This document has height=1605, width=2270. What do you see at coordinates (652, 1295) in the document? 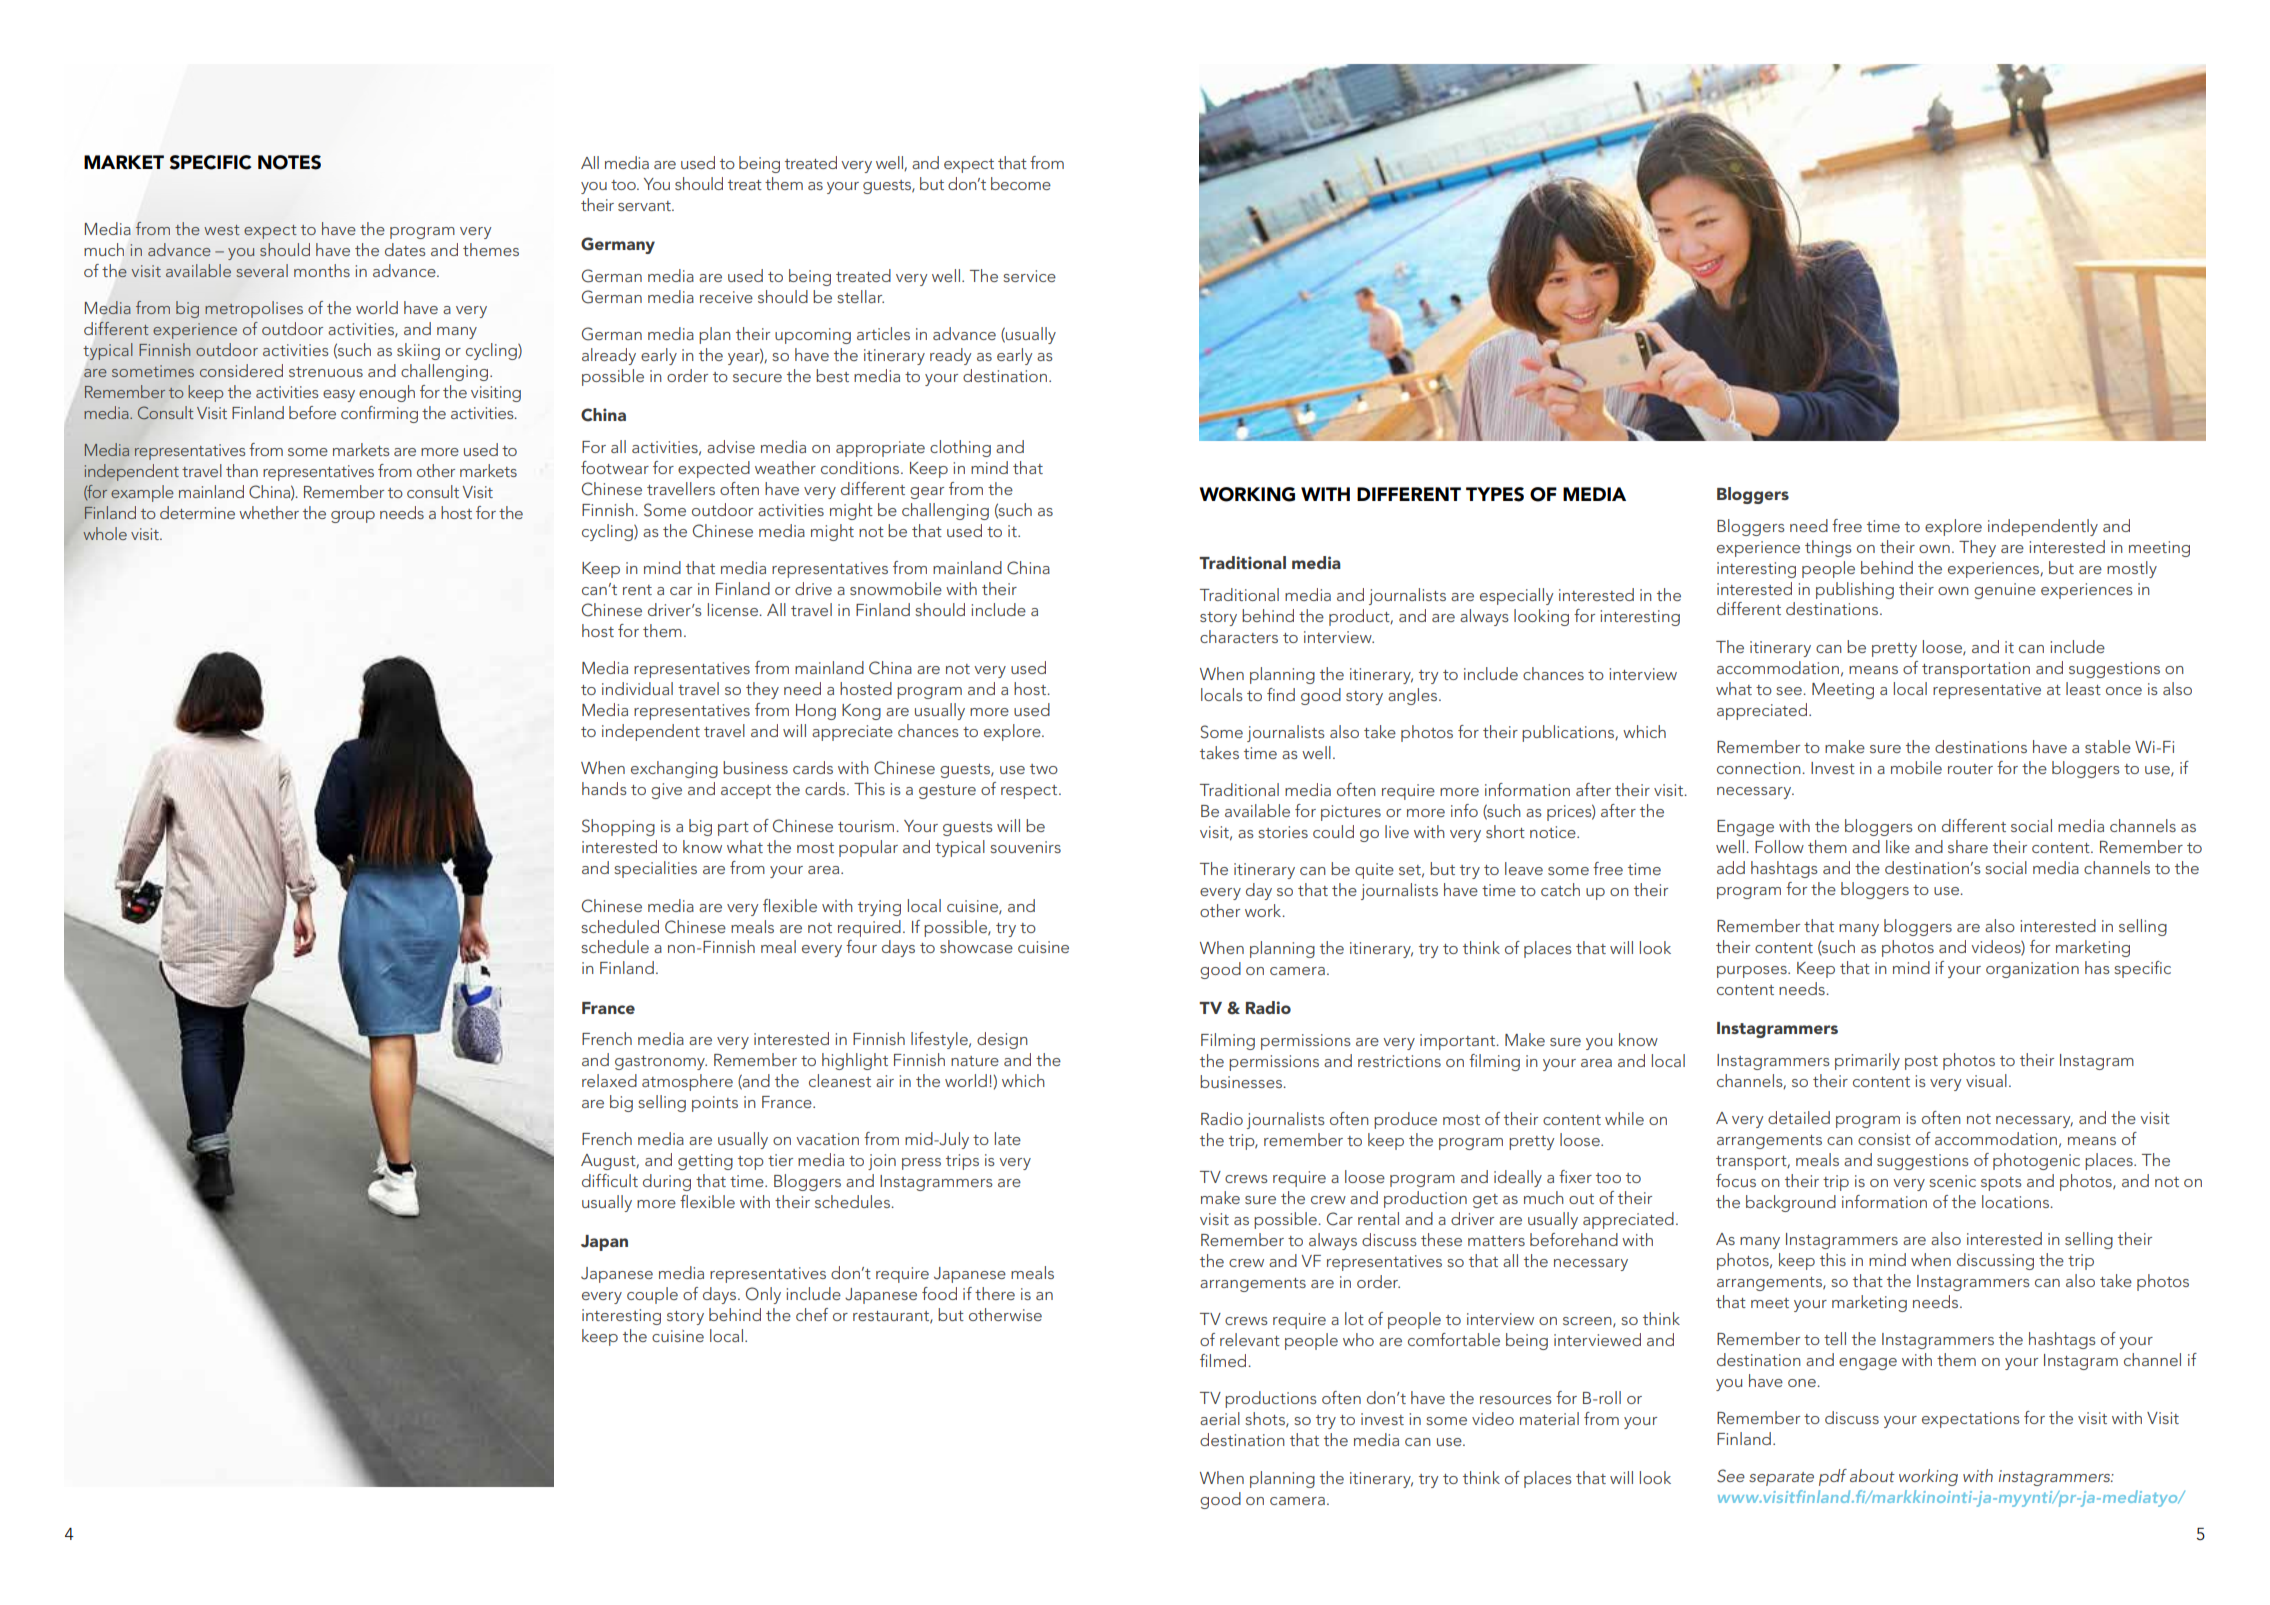
I see `couple` at bounding box center [652, 1295].
